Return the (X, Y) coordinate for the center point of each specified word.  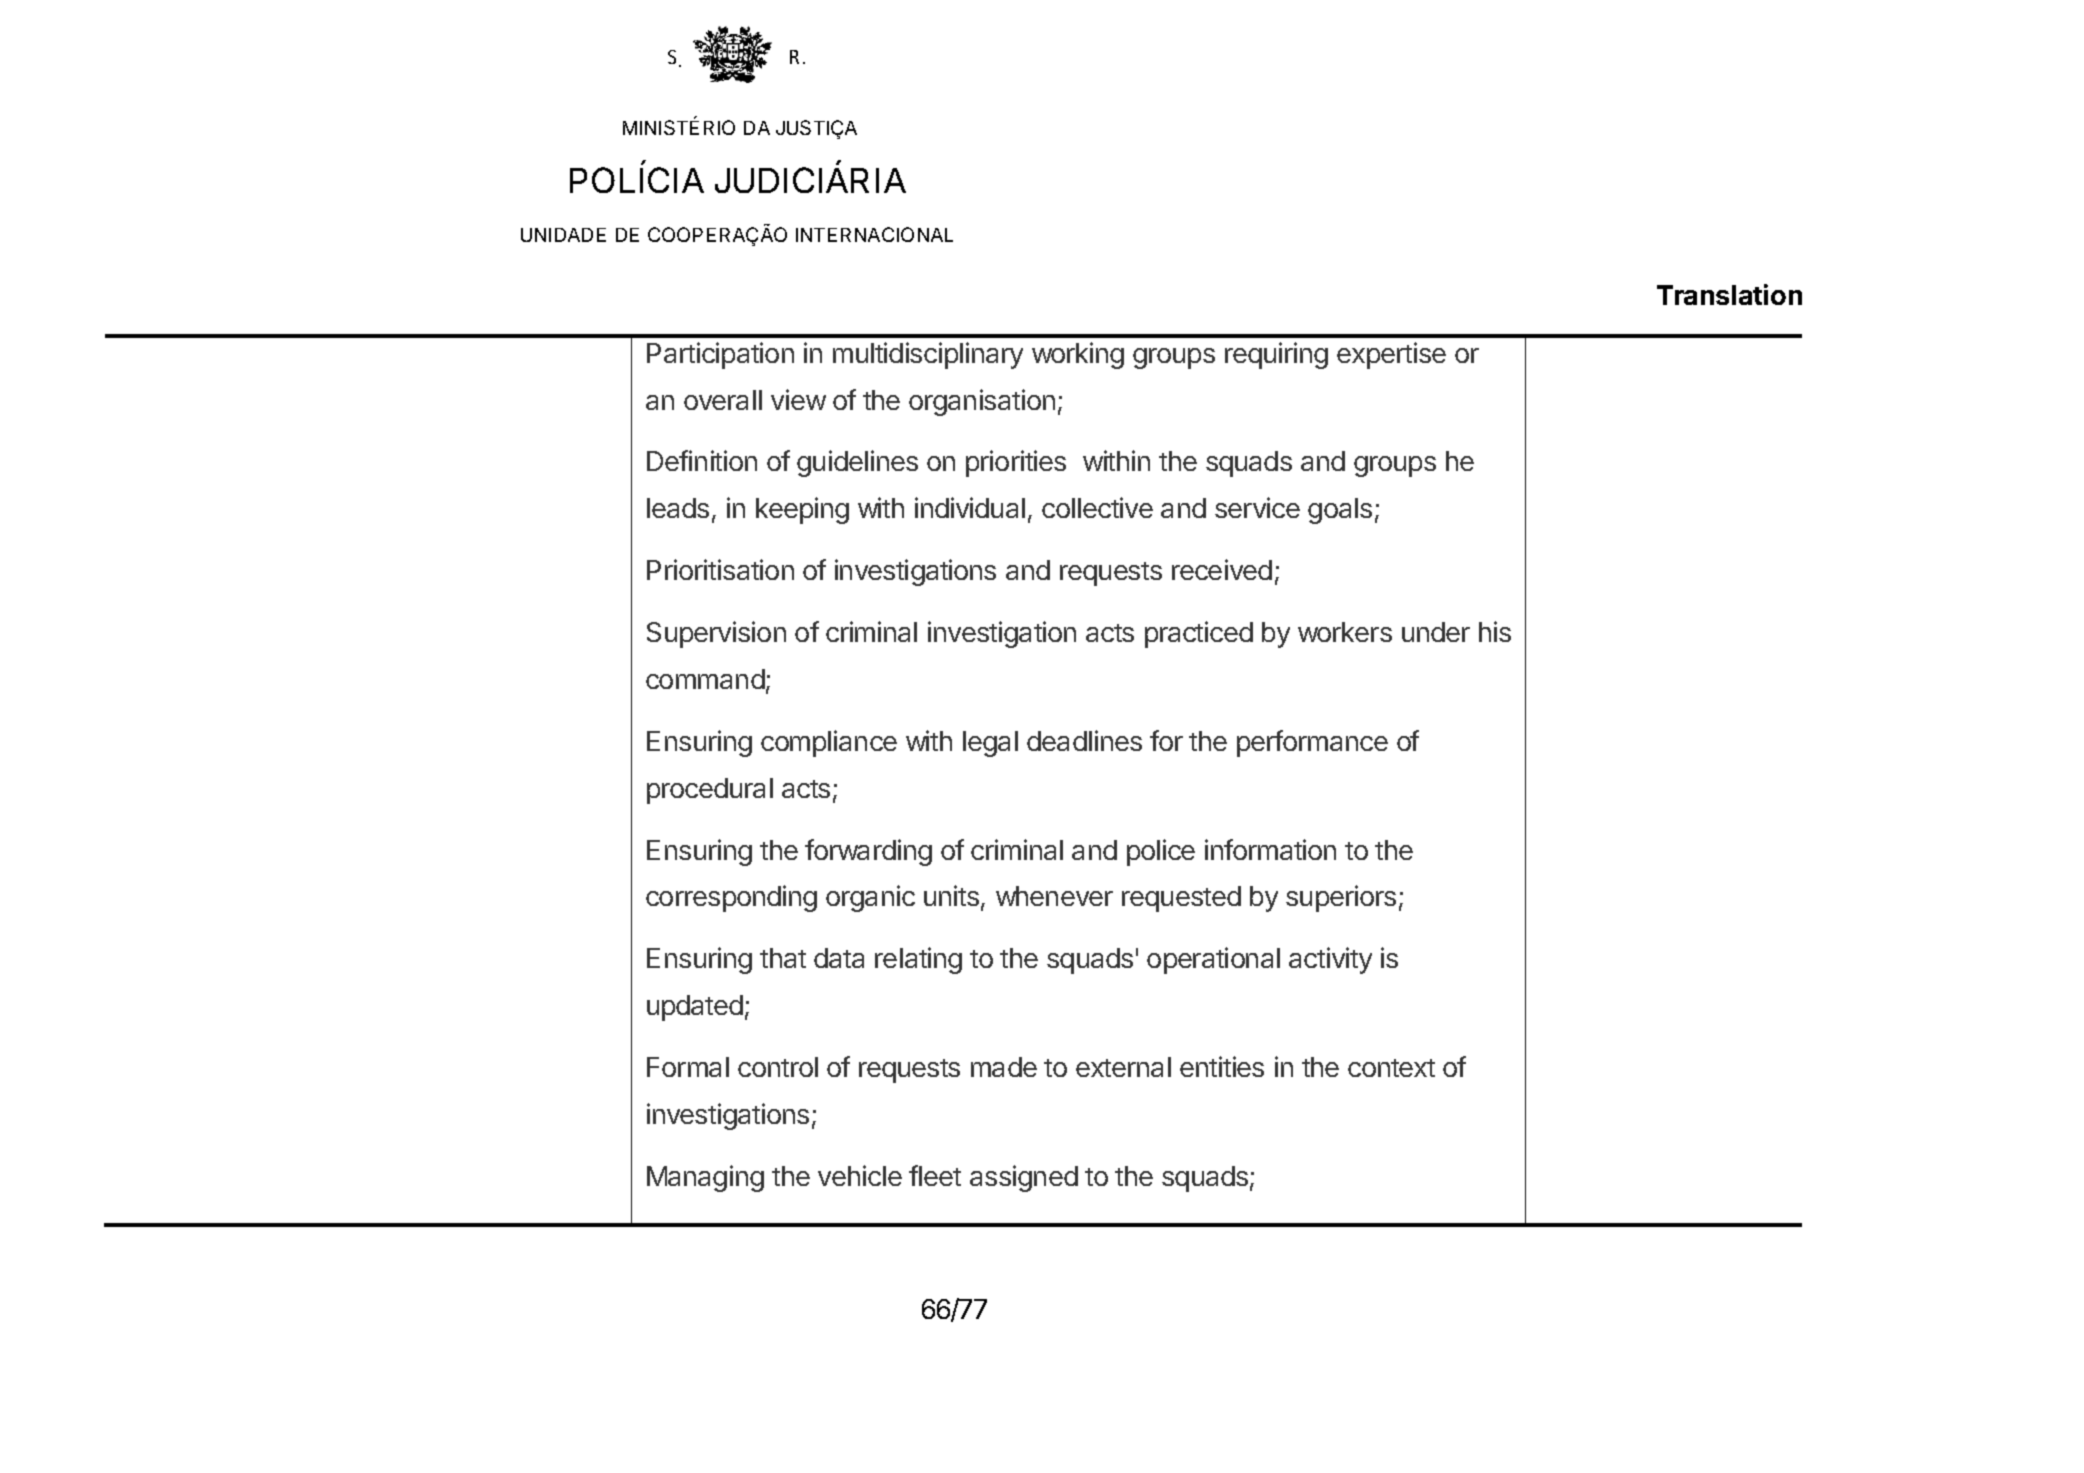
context (1391, 1068)
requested (1181, 899)
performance (1312, 743)
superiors (1341, 898)
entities (1222, 1066)
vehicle (860, 1175)
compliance (829, 743)
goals (1340, 511)
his (1495, 631)
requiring (1276, 355)
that (783, 958)
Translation (1729, 294)
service (1257, 507)
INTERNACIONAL (874, 234)
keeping (802, 510)
